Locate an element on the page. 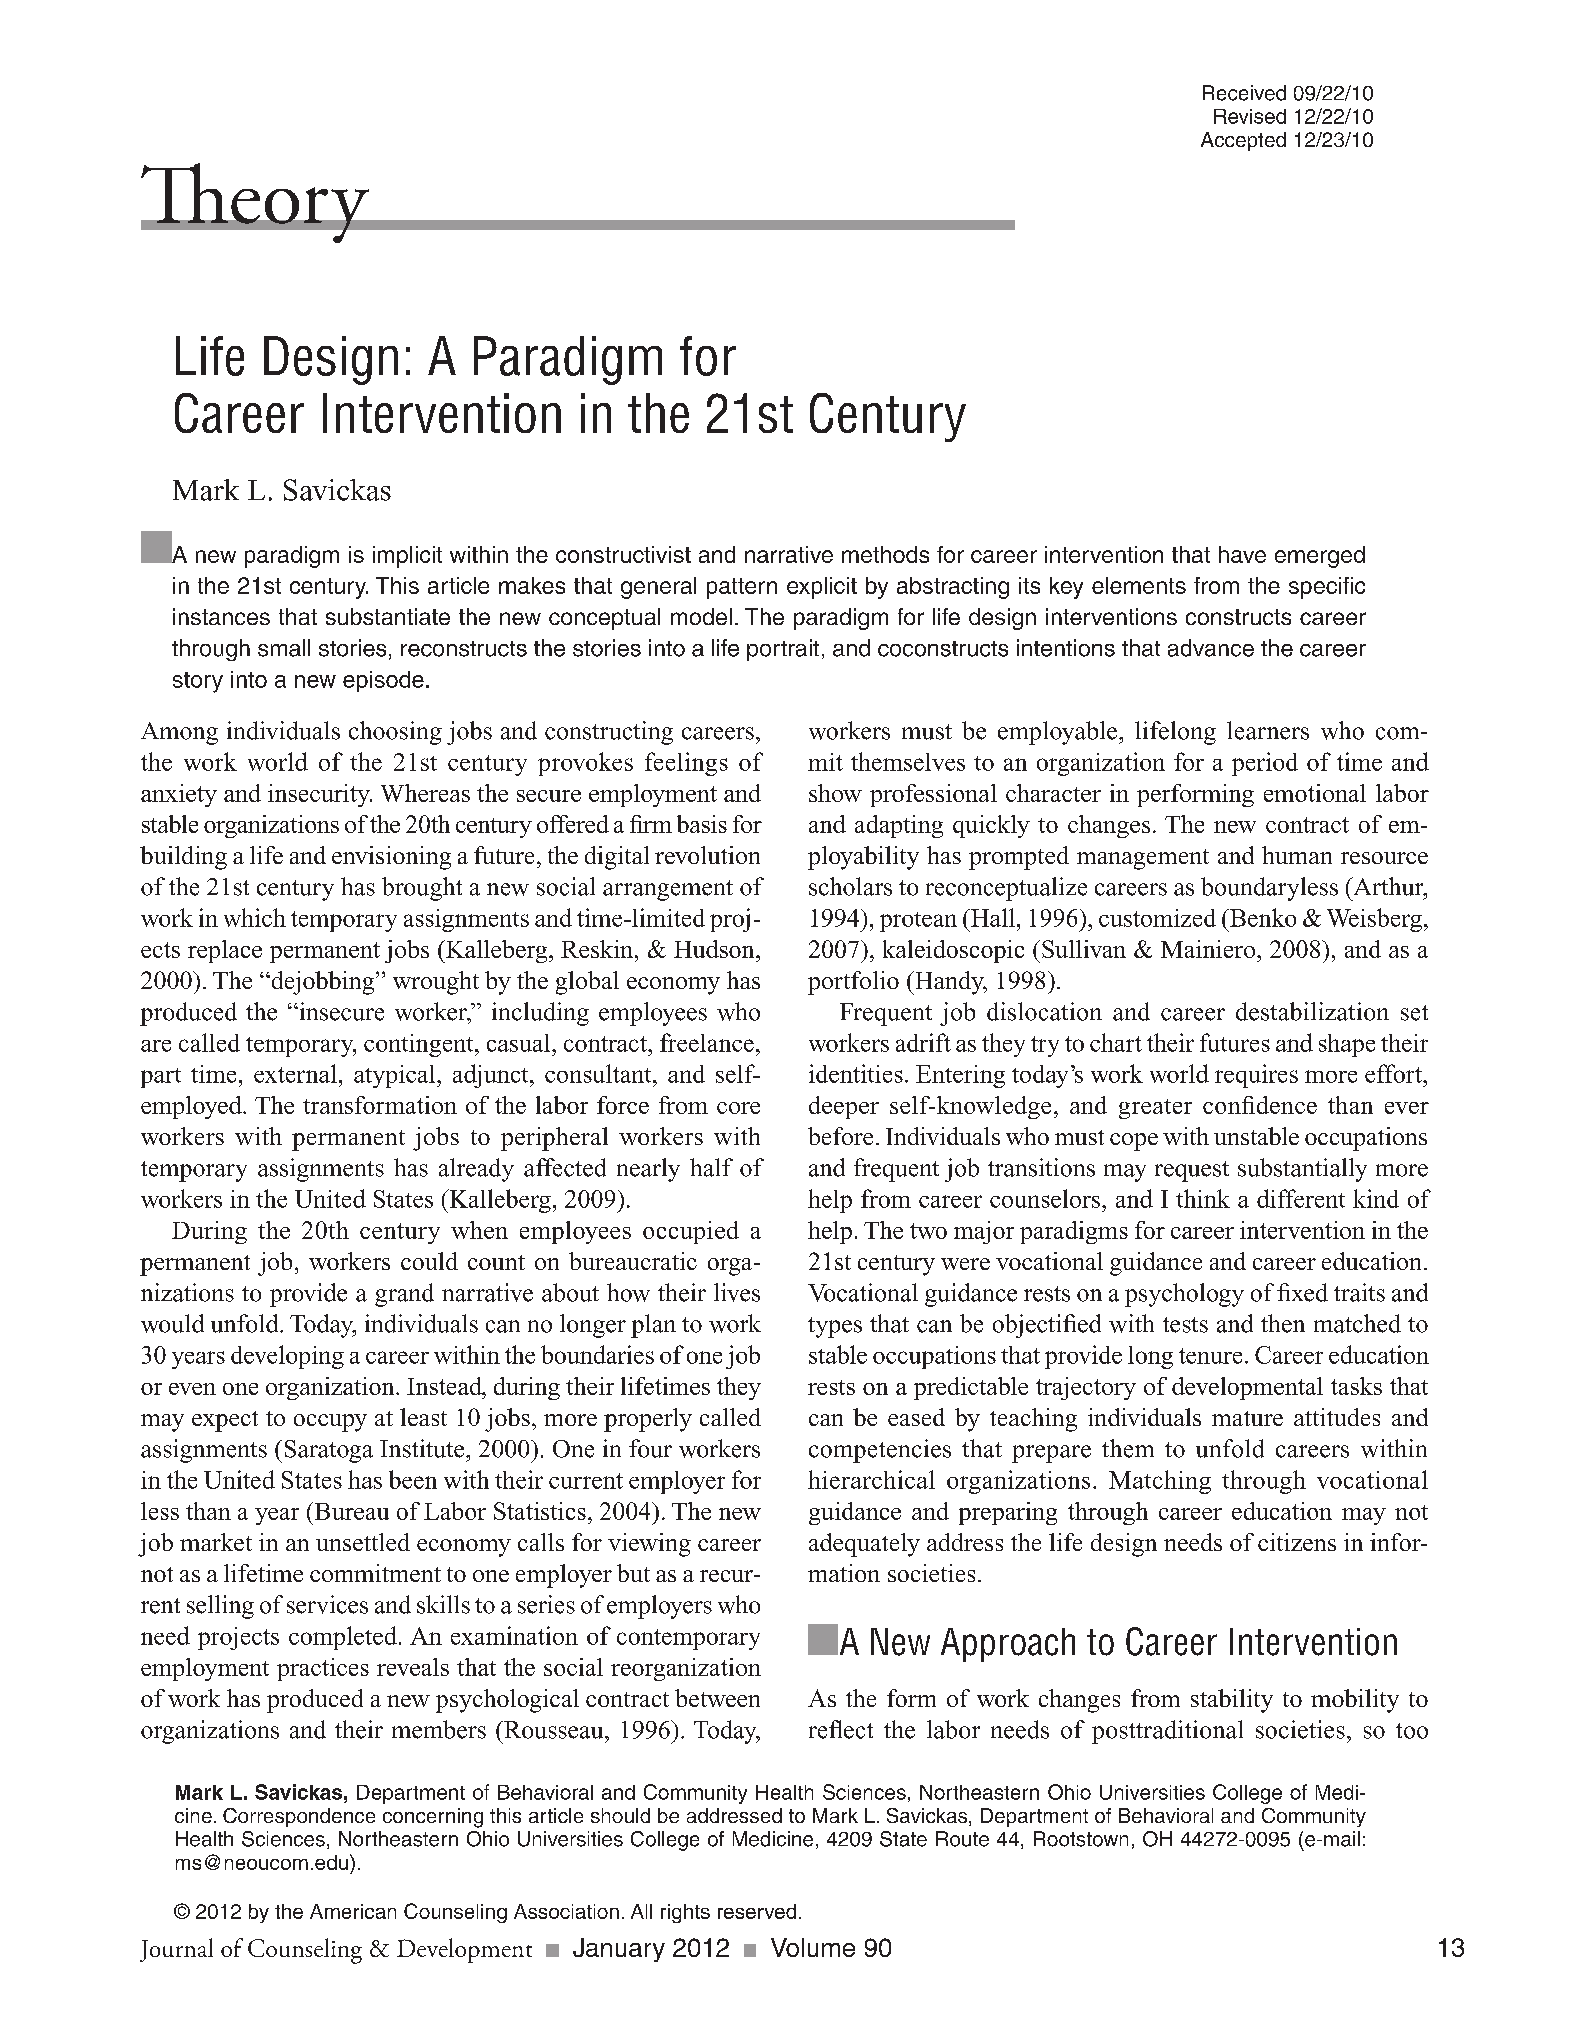 This page has height=2037, width=1569. mature is located at coordinates (1247, 1418).
